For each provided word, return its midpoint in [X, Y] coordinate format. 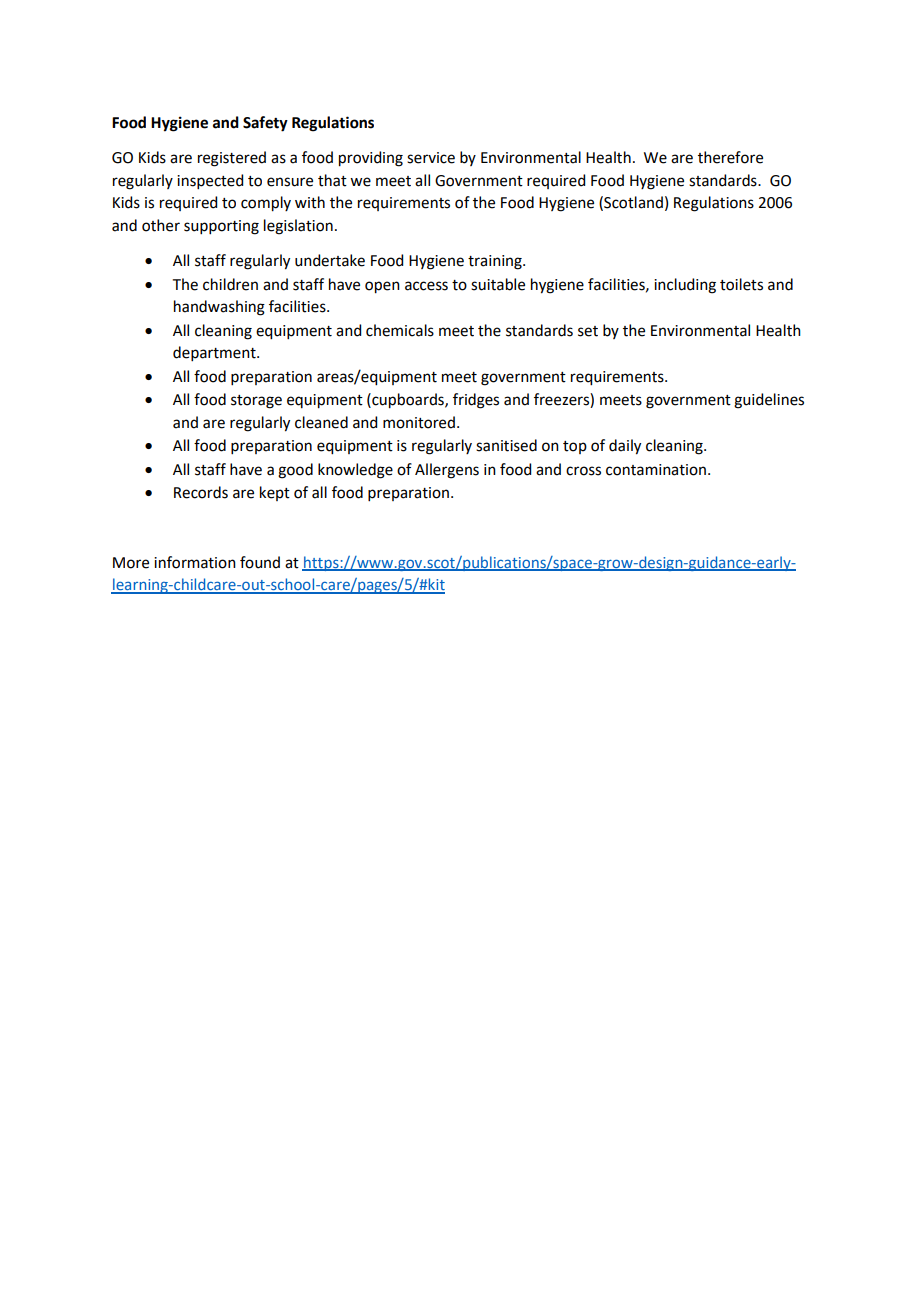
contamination [656, 470]
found [260, 562]
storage [256, 402]
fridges [476, 401]
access [426, 286]
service [431, 158]
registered [232, 159]
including [685, 286]
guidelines [769, 401]
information [195, 562]
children [230, 284]
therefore [730, 157]
